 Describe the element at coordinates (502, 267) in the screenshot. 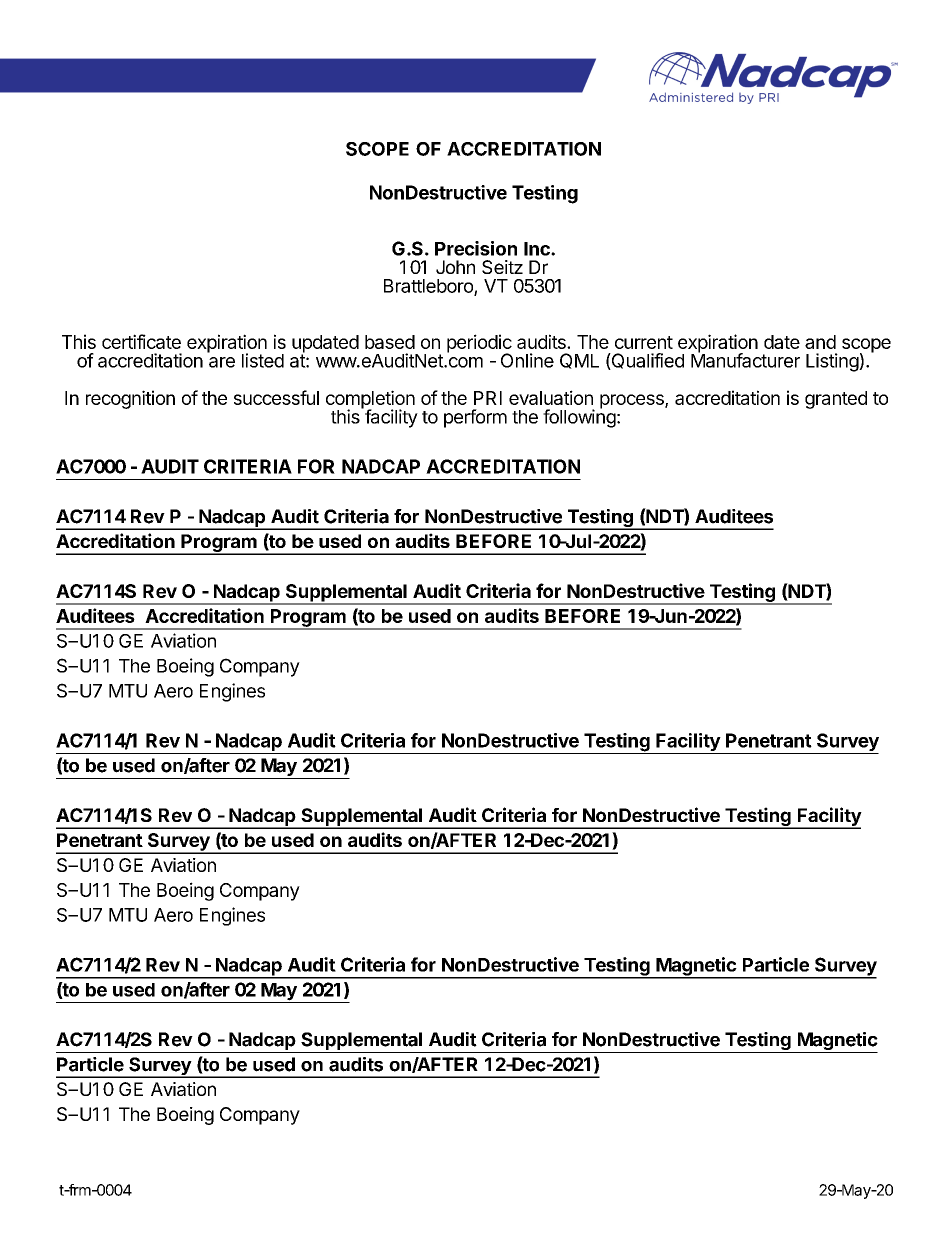

I see `Seitz` at that location.
